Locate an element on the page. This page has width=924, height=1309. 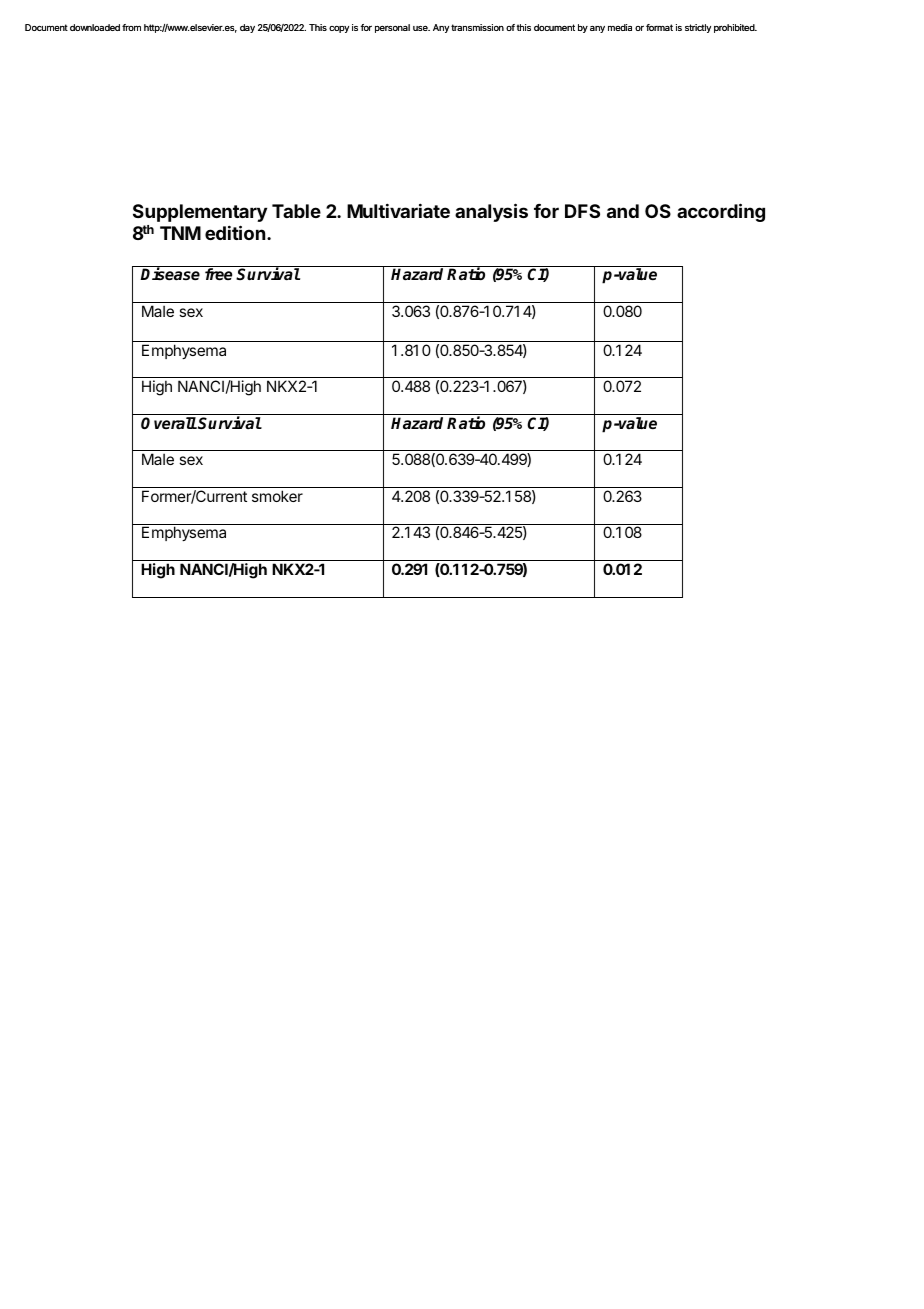
use is located at coordinates (421, 28).
